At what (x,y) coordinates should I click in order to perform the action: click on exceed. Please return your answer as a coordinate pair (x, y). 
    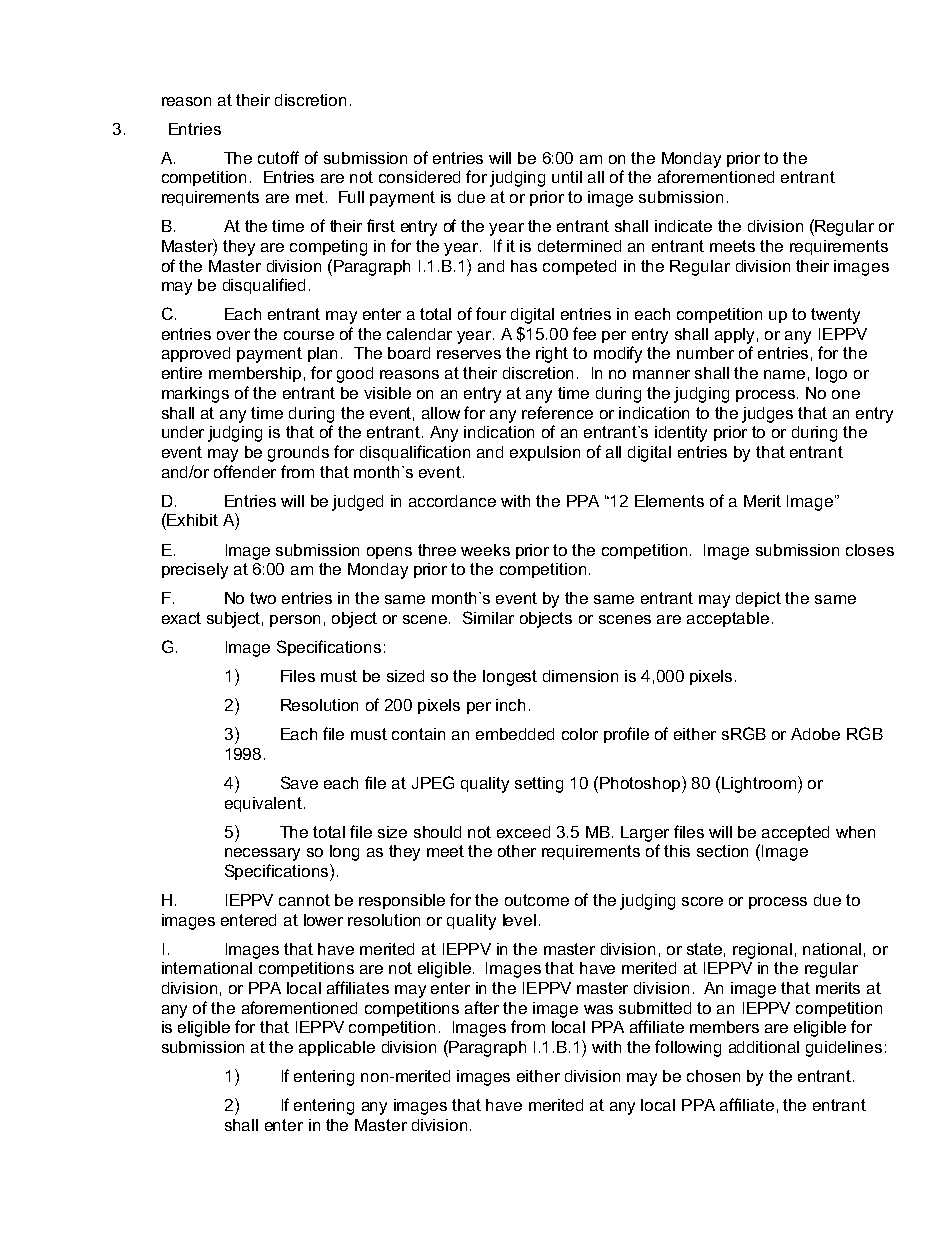
    Looking at the image, I should click on (523, 832).
